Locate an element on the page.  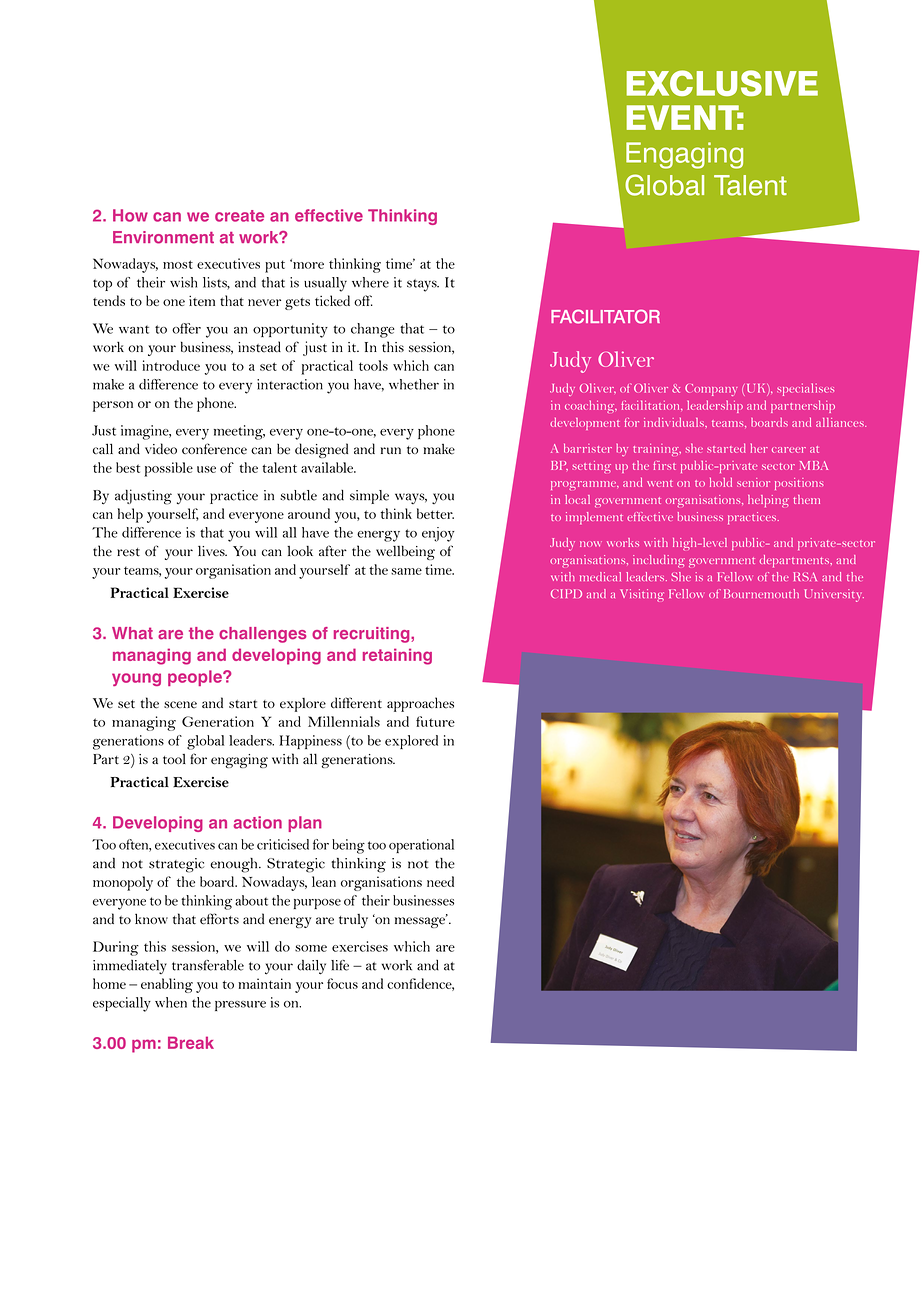
Company is located at coordinates (711, 390).
